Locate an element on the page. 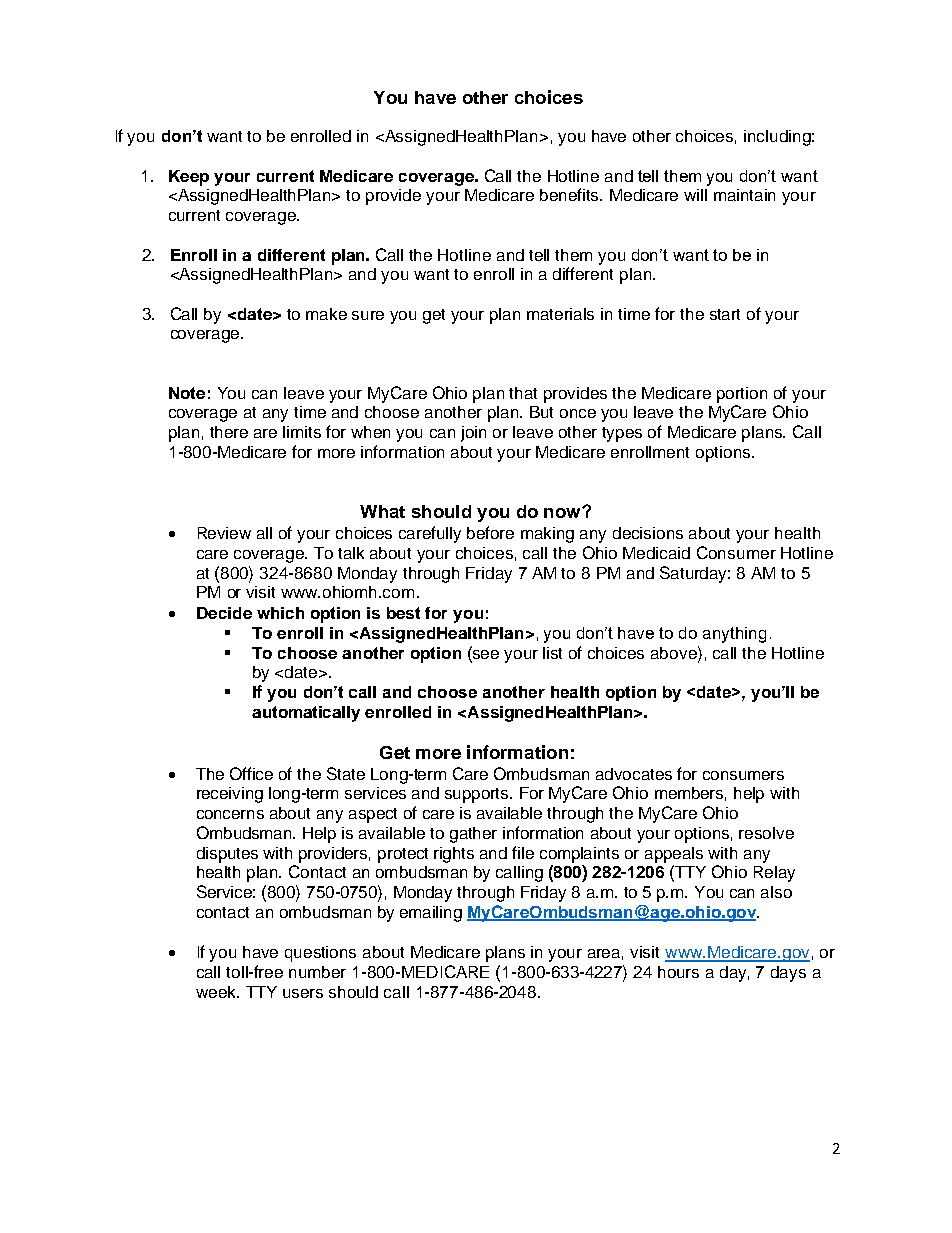 The width and height of the page is (952, 1233). Keep is located at coordinates (189, 178).
